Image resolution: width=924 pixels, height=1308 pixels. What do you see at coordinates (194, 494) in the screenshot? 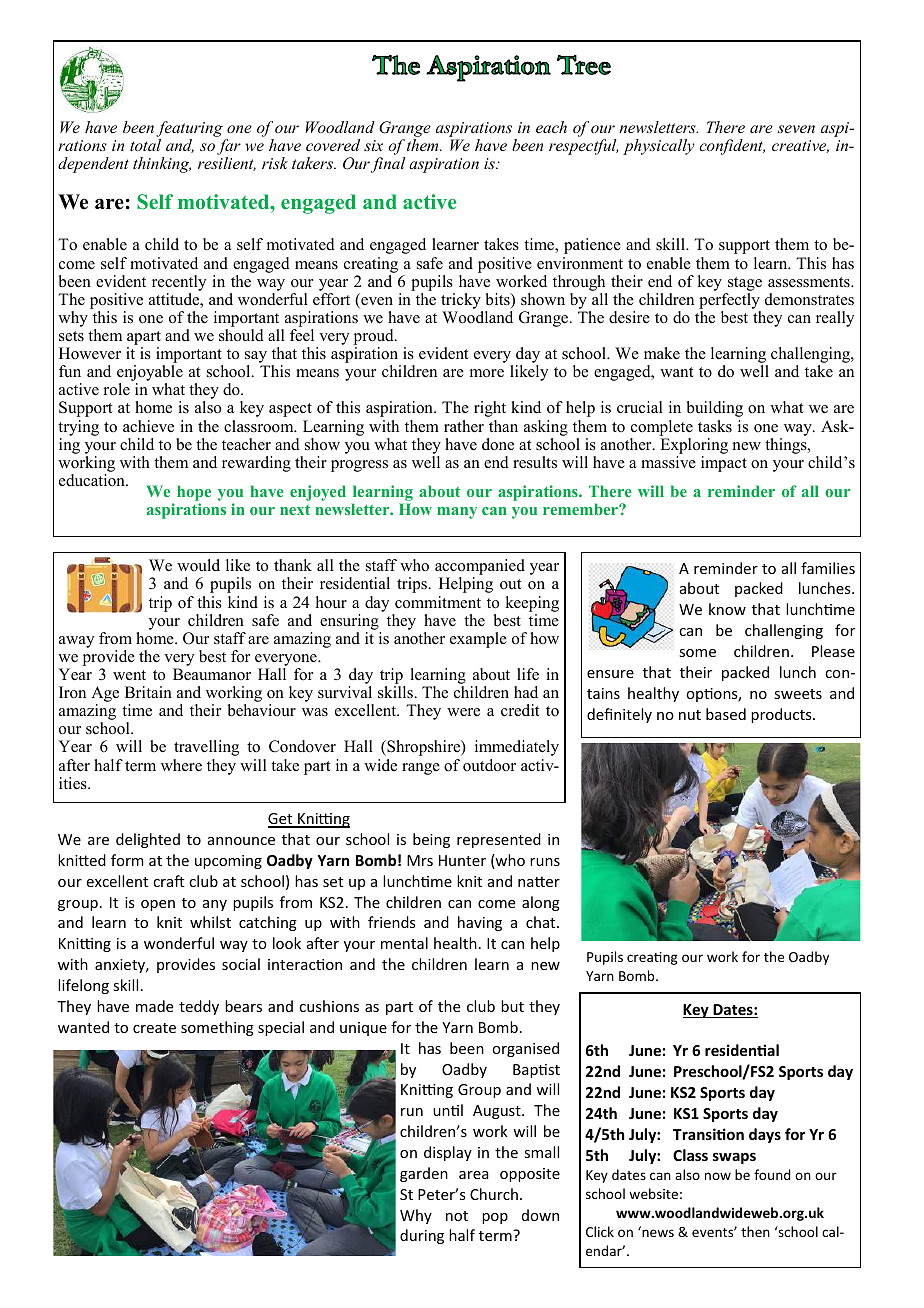
I see `hope` at bounding box center [194, 494].
